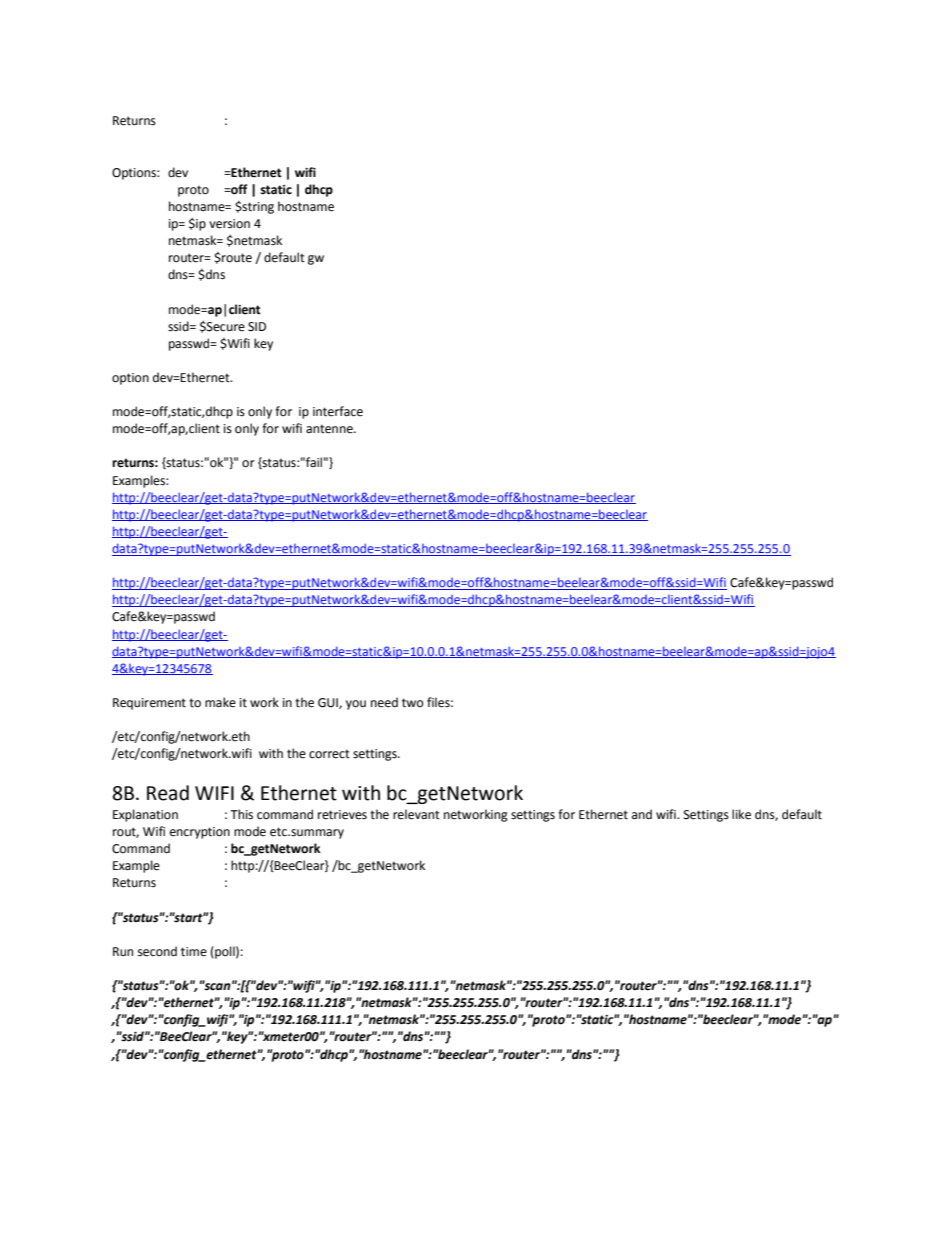  What do you see at coordinates (384, 702) in the document?
I see `need` at bounding box center [384, 702].
